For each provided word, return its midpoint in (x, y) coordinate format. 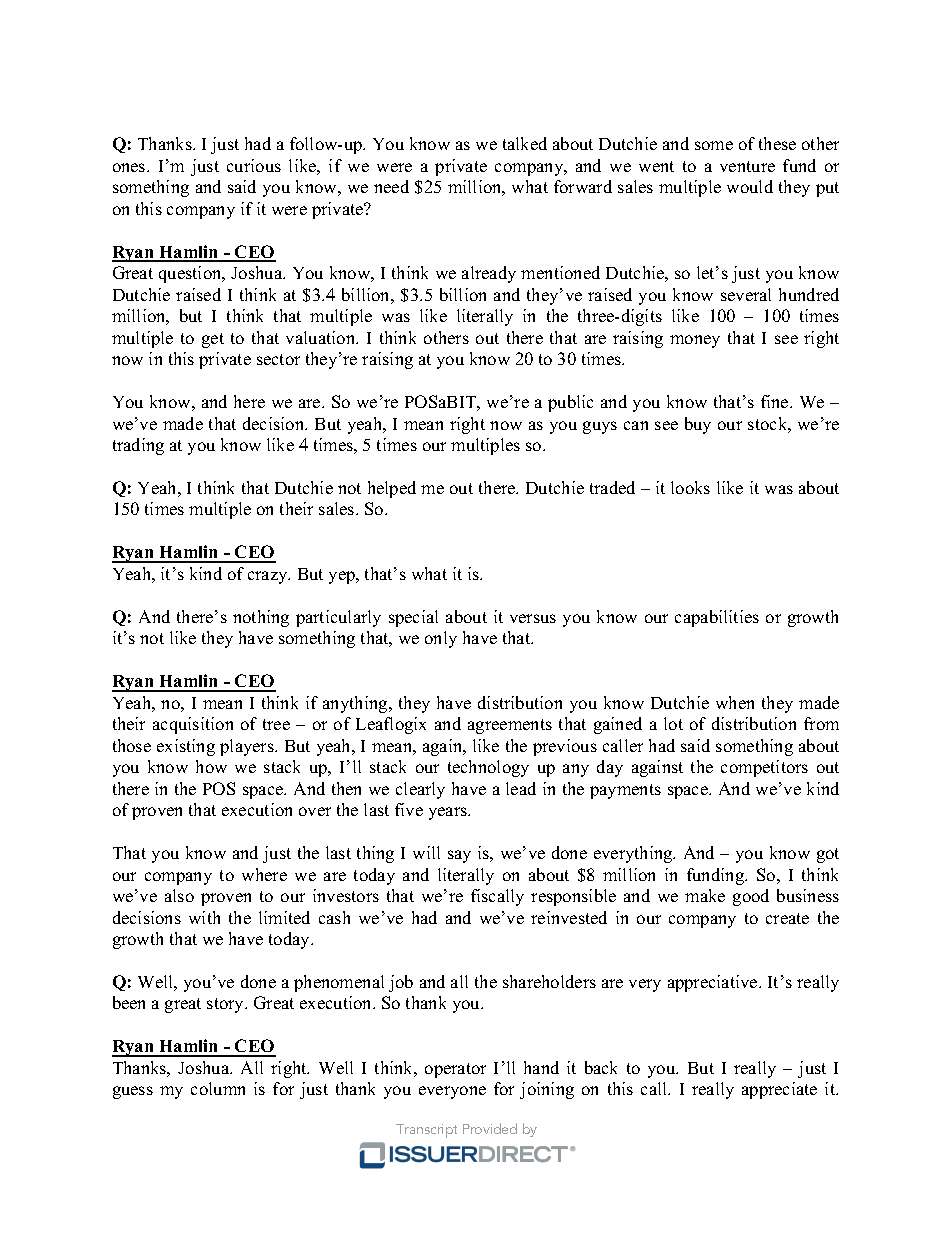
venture (747, 166)
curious (254, 165)
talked (525, 143)
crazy (269, 577)
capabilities (717, 618)
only (441, 639)
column (218, 1088)
